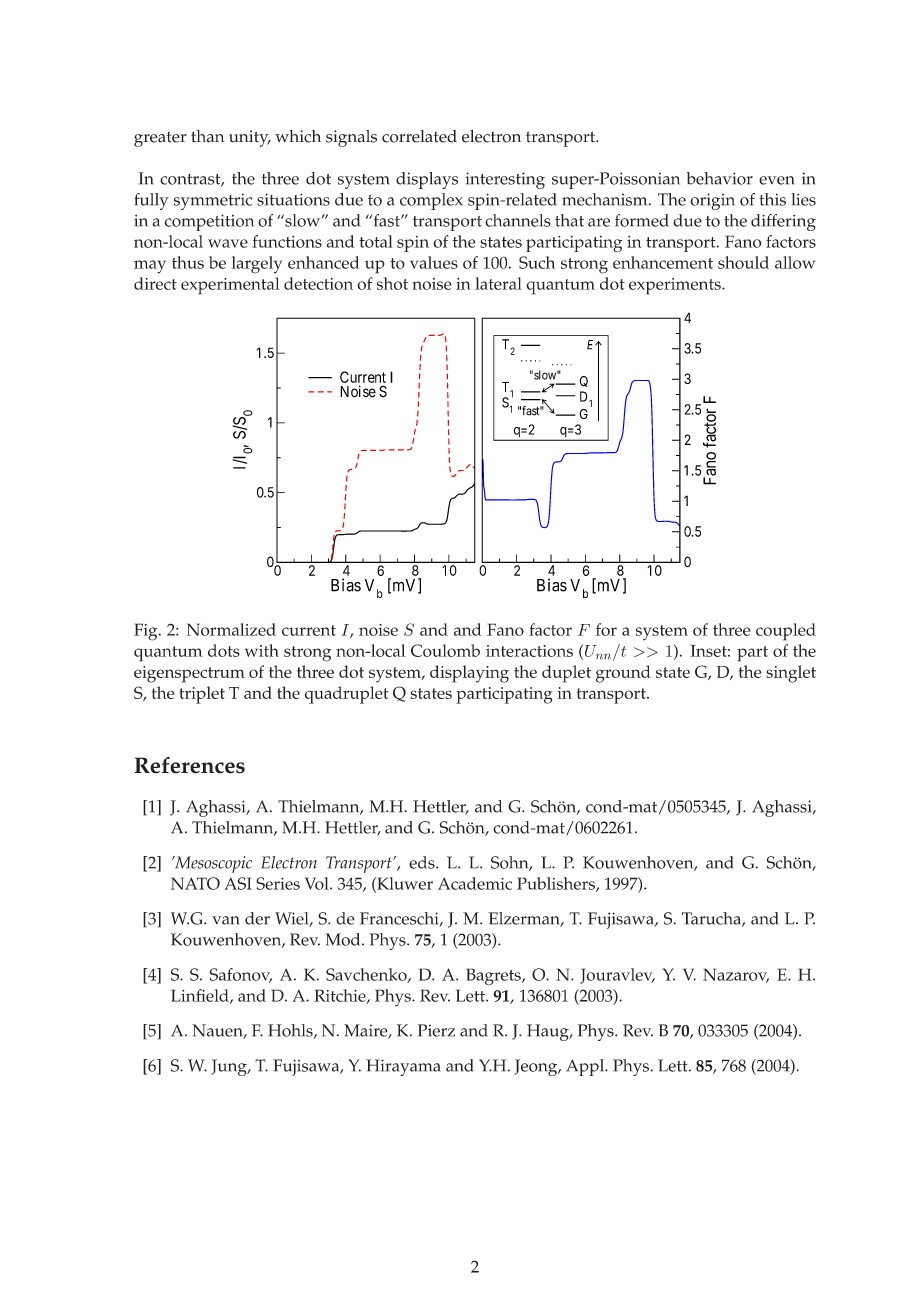 This image has width=924, height=1308. I want to click on interesting, so click(505, 180).
